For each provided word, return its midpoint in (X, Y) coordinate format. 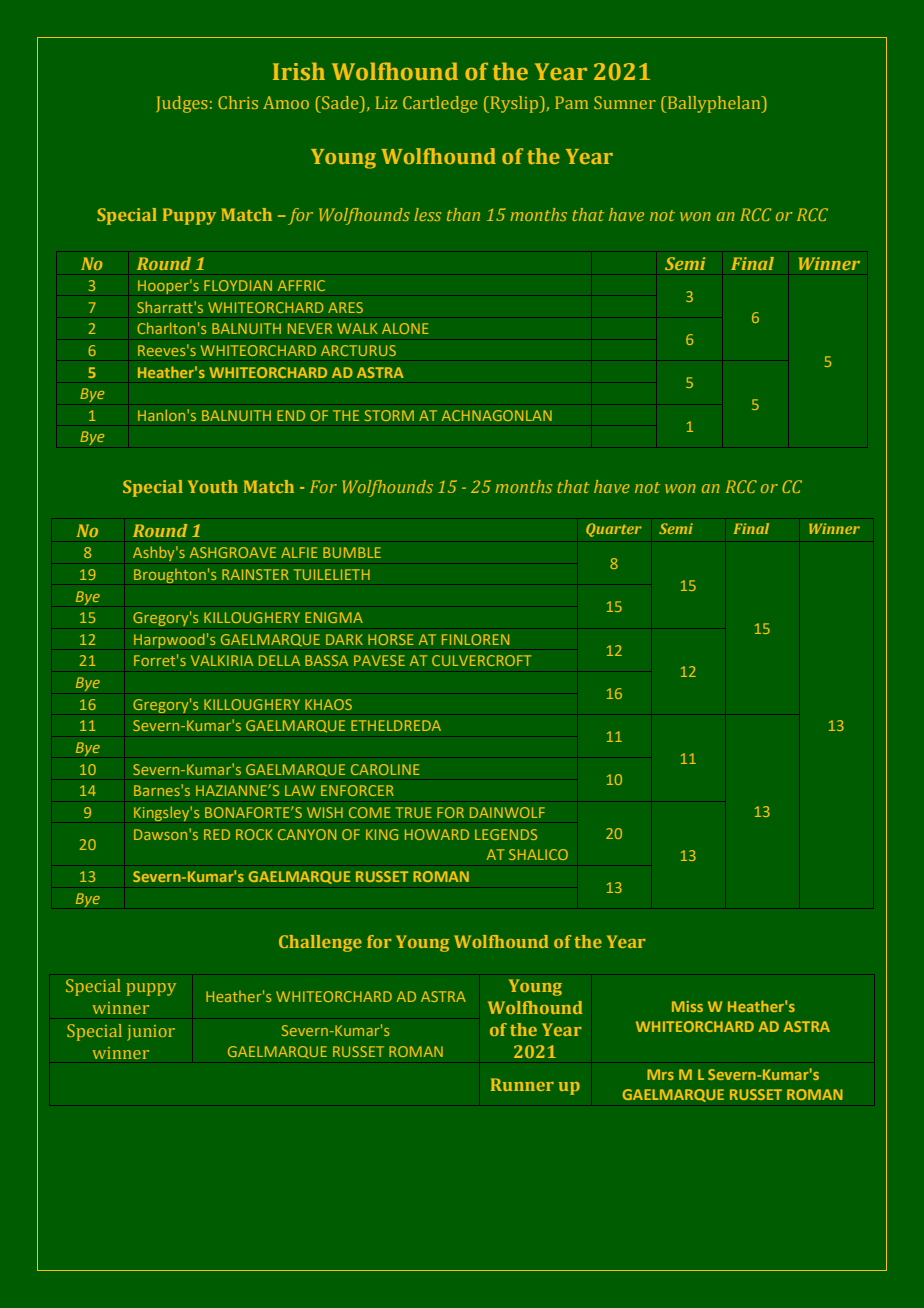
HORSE (391, 639)
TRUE (414, 812)
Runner (522, 1084)
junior (151, 1033)
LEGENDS (506, 834)
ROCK (254, 834)
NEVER (310, 328)
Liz (386, 102)
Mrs (660, 1074)
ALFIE (299, 552)
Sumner (625, 102)
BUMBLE (352, 552)
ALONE (405, 328)
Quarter (614, 530)
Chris (238, 102)
